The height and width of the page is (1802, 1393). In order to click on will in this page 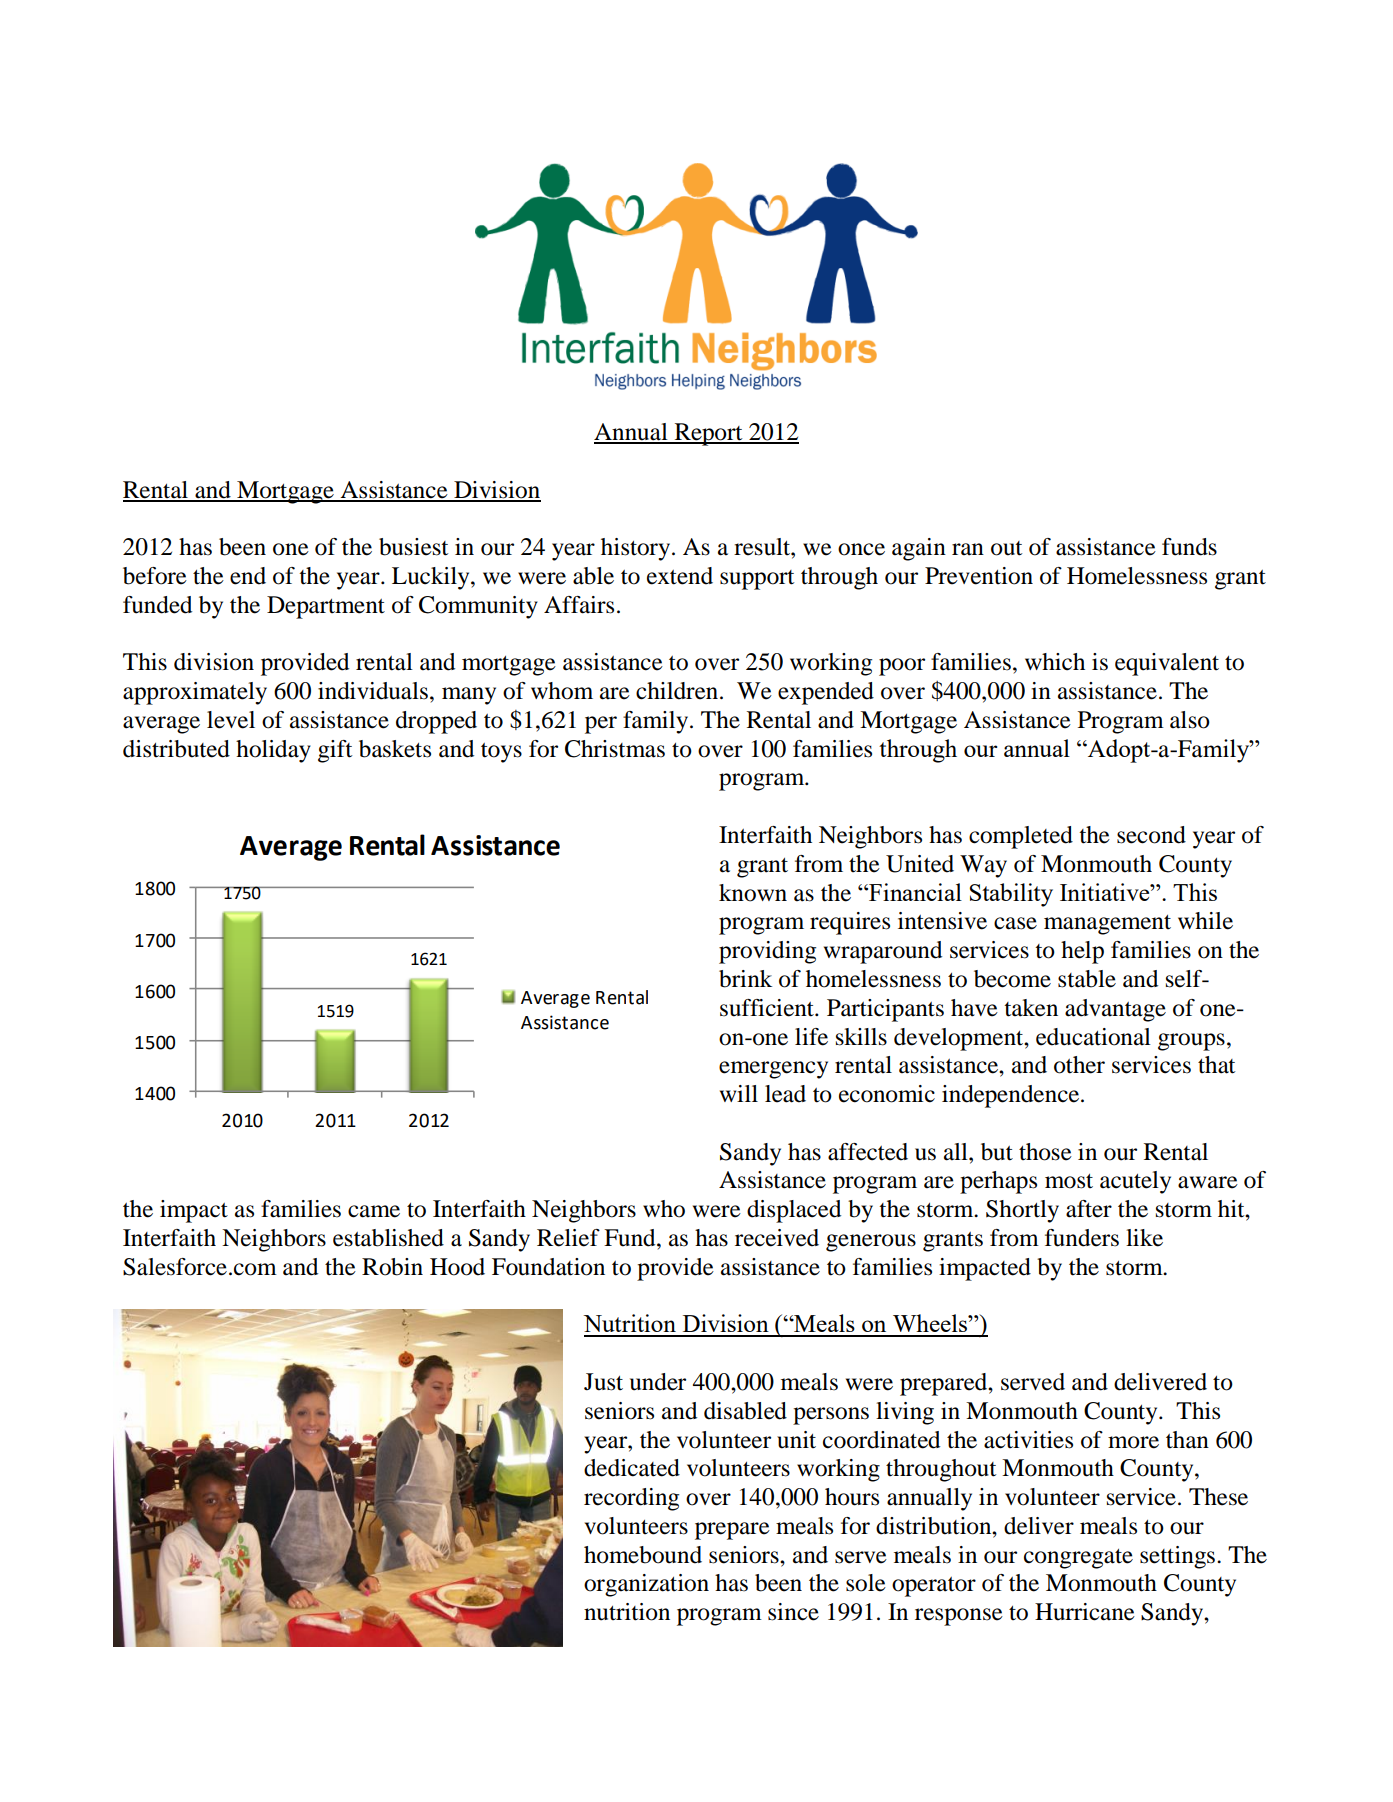, I will do `click(739, 1093)`.
